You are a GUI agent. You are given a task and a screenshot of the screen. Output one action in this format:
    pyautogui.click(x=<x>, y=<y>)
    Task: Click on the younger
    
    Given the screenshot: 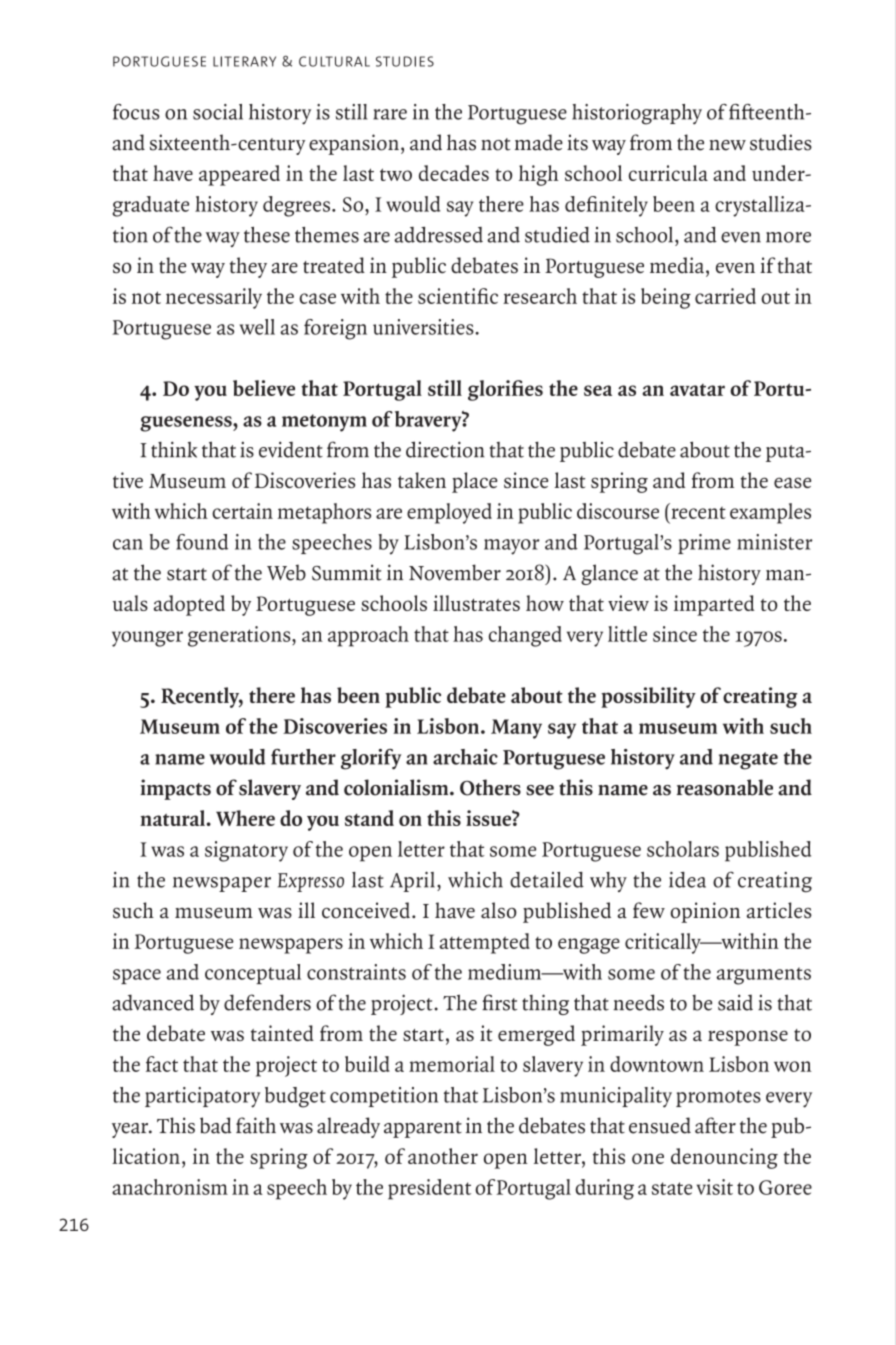 What is the action you would take?
    pyautogui.click(x=147, y=639)
